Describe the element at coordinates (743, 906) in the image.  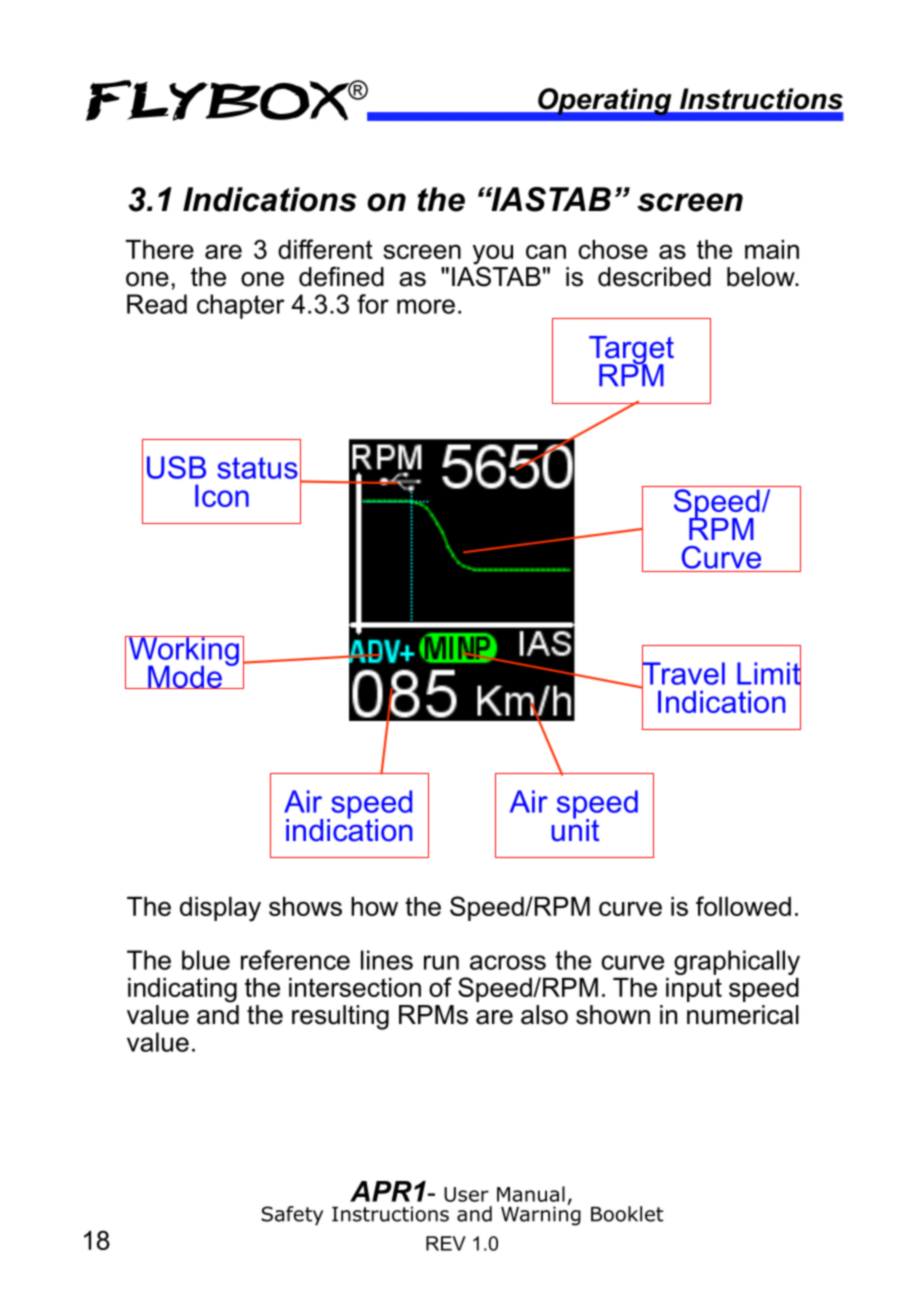
I see `followed` at that location.
